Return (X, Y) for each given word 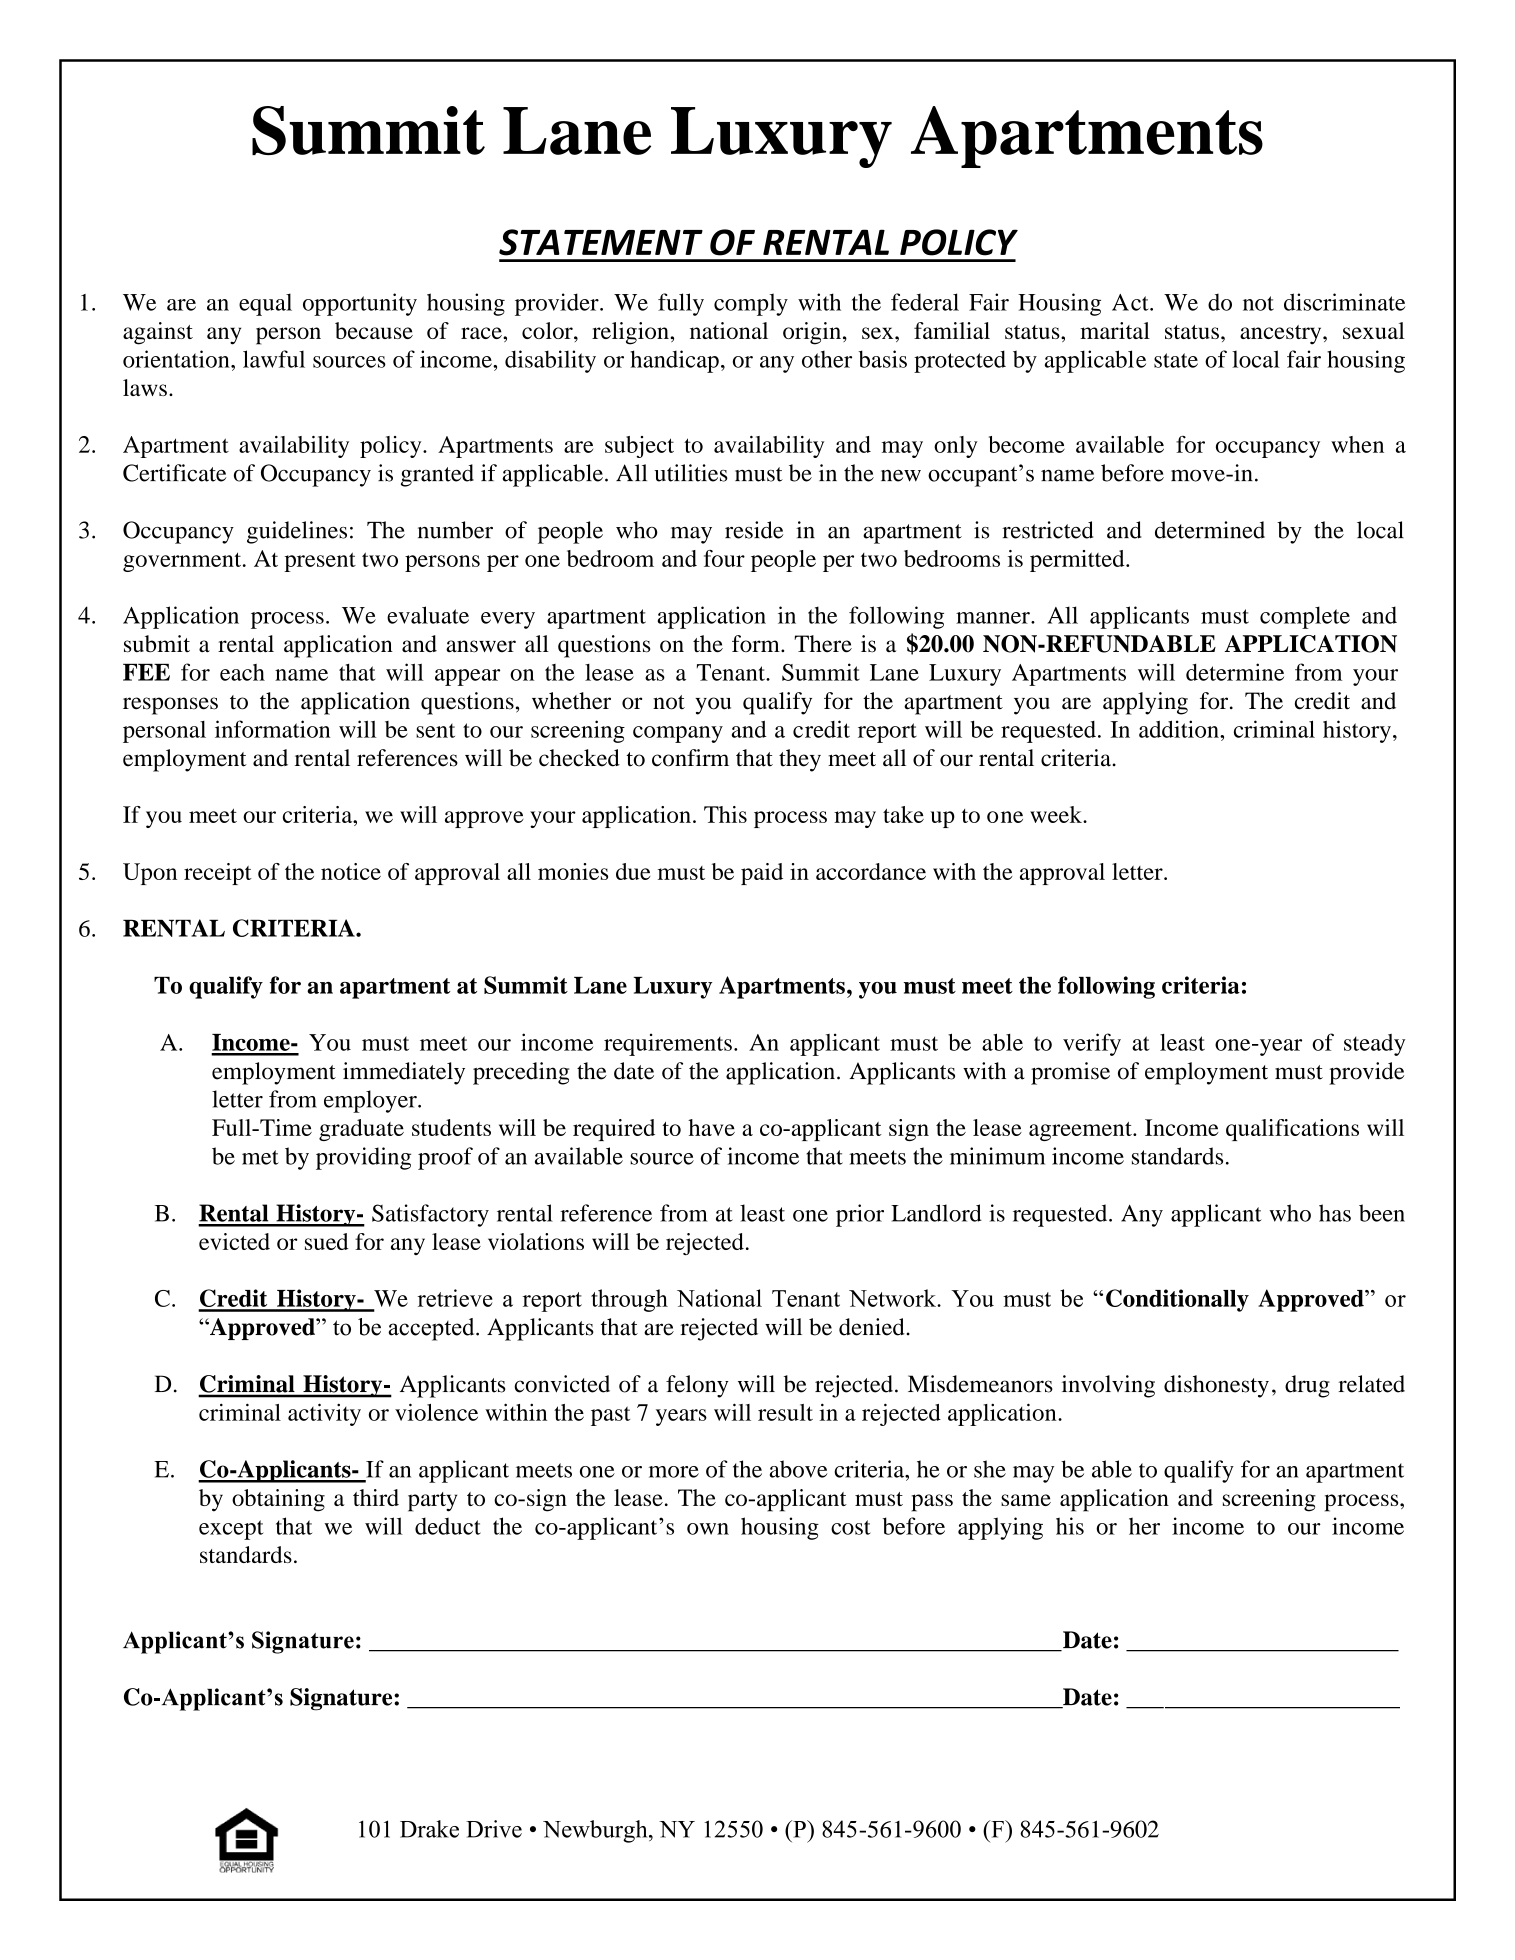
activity (324, 1414)
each (242, 672)
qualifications (1292, 1130)
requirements (668, 1044)
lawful (274, 359)
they (800, 760)
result (785, 1412)
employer (371, 1101)
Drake (429, 1829)
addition (1180, 729)
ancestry (1282, 335)
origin (812, 333)
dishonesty (1216, 1386)
